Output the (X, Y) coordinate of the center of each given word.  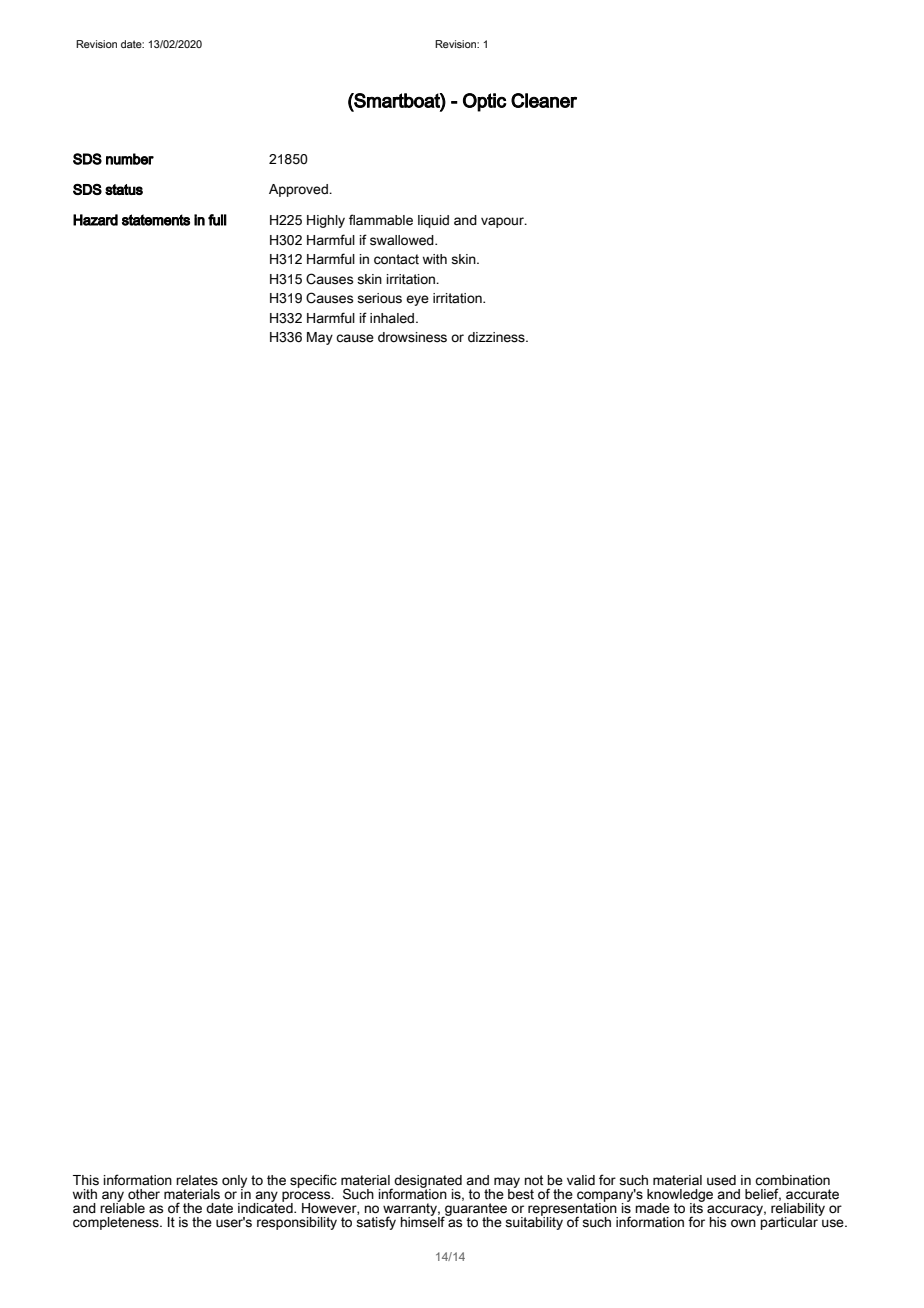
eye (417, 300)
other (144, 1194)
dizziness (497, 337)
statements (156, 220)
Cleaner (544, 100)
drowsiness (412, 337)
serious (379, 298)
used (721, 1180)
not (534, 1180)
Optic (485, 102)
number (130, 159)
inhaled (392, 318)
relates (197, 1180)
